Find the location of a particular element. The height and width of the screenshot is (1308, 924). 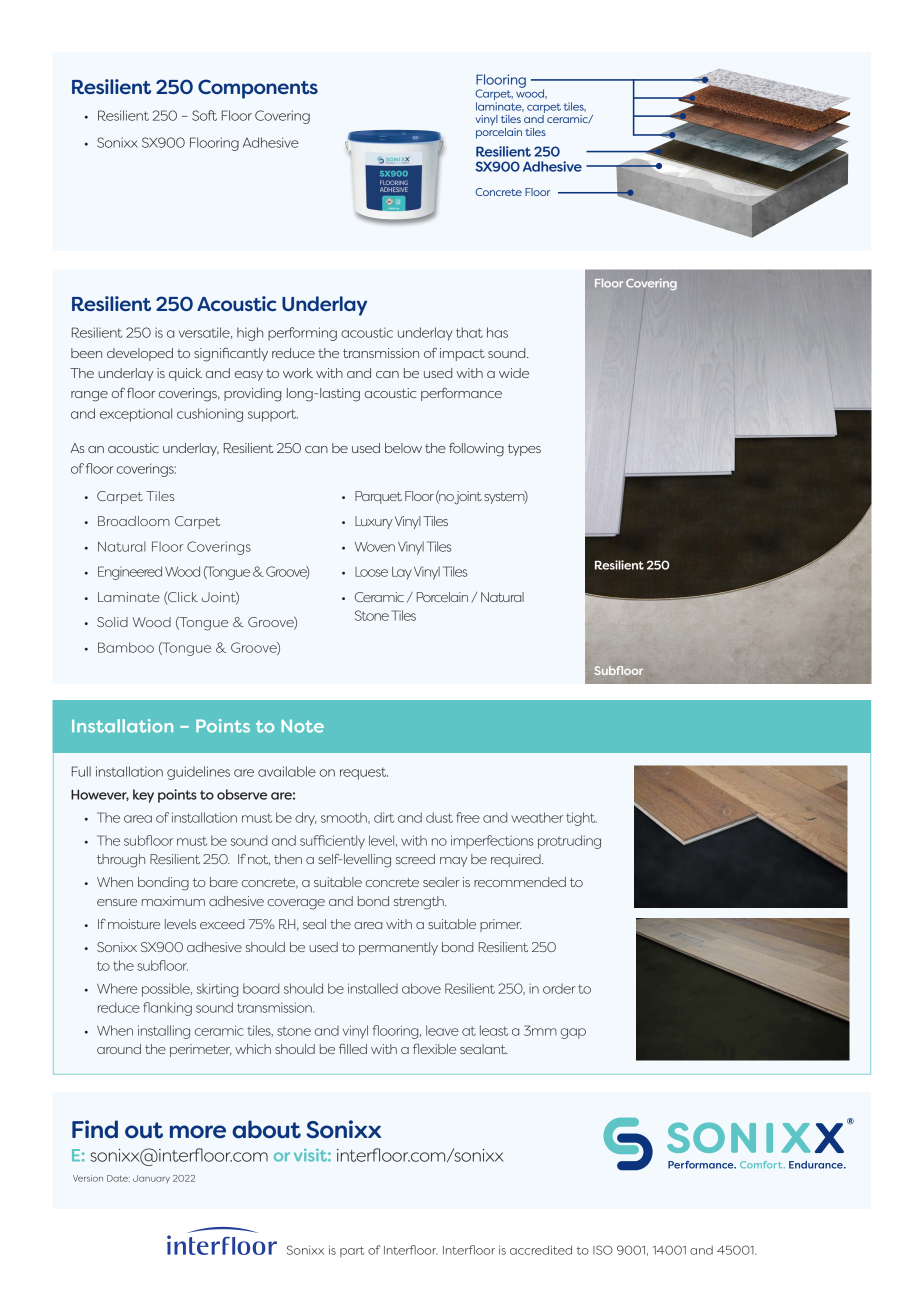

Soft is located at coordinates (204, 115).
